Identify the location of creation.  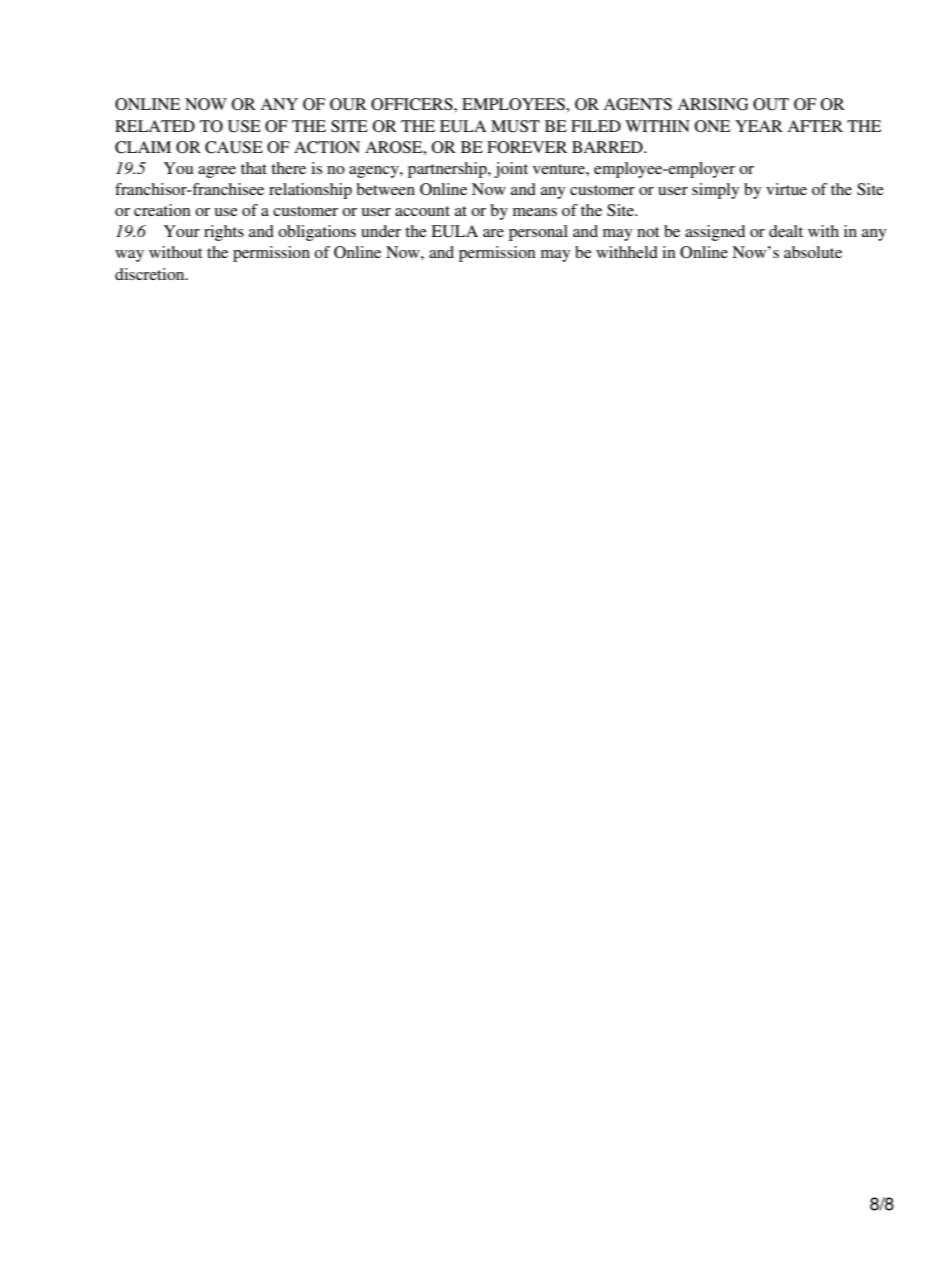
(162, 210).
